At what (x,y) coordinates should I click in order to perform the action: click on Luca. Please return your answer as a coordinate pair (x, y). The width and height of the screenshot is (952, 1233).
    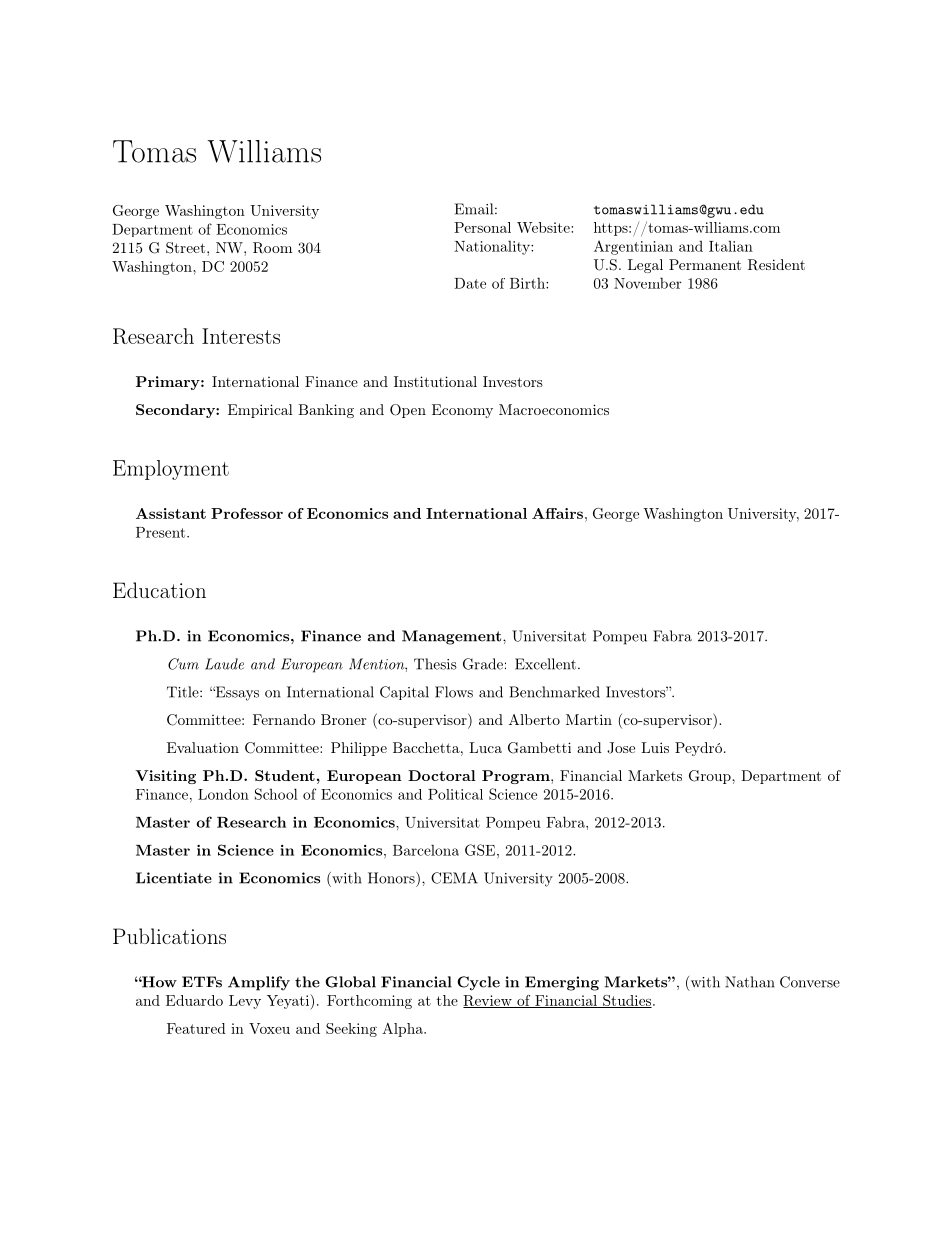
    Looking at the image, I should click on (485, 747).
